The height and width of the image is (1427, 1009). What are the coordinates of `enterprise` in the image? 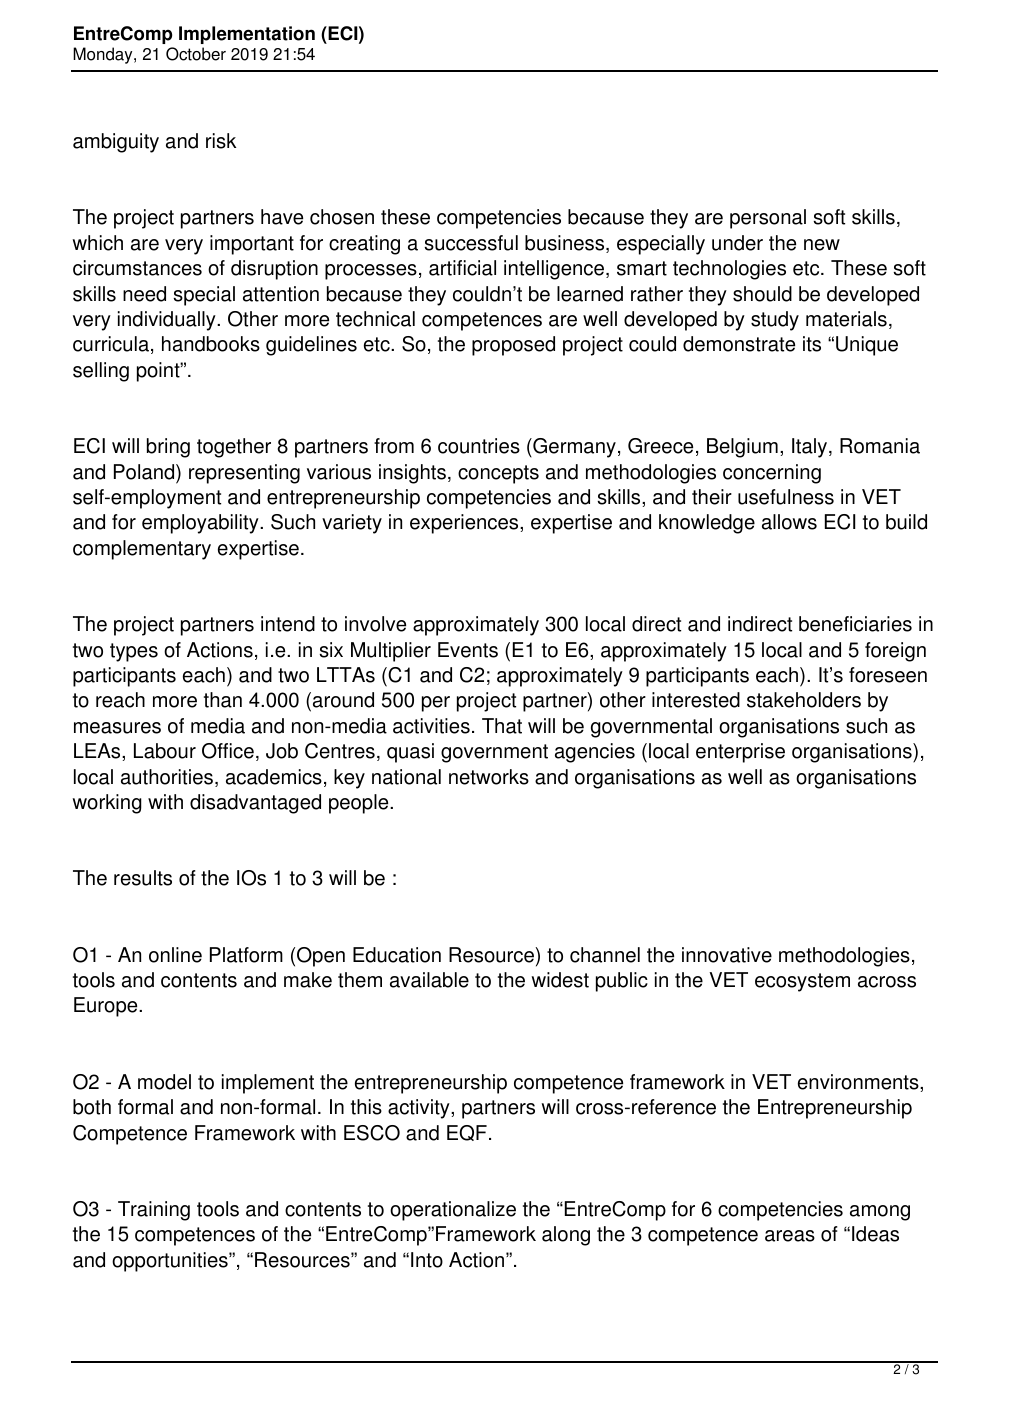 It's located at (740, 753).
